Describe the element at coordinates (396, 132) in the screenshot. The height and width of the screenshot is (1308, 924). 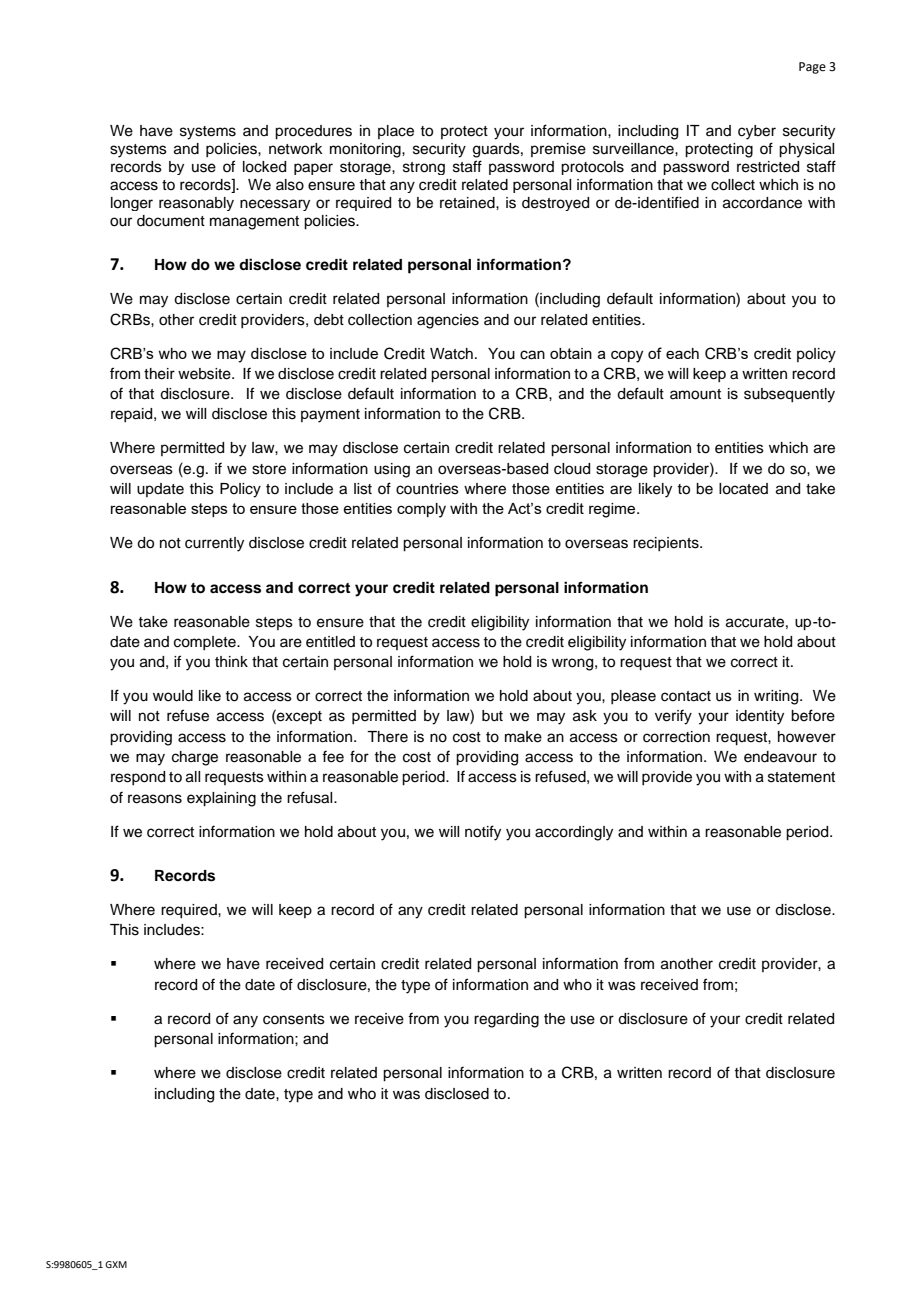
I see `place` at that location.
